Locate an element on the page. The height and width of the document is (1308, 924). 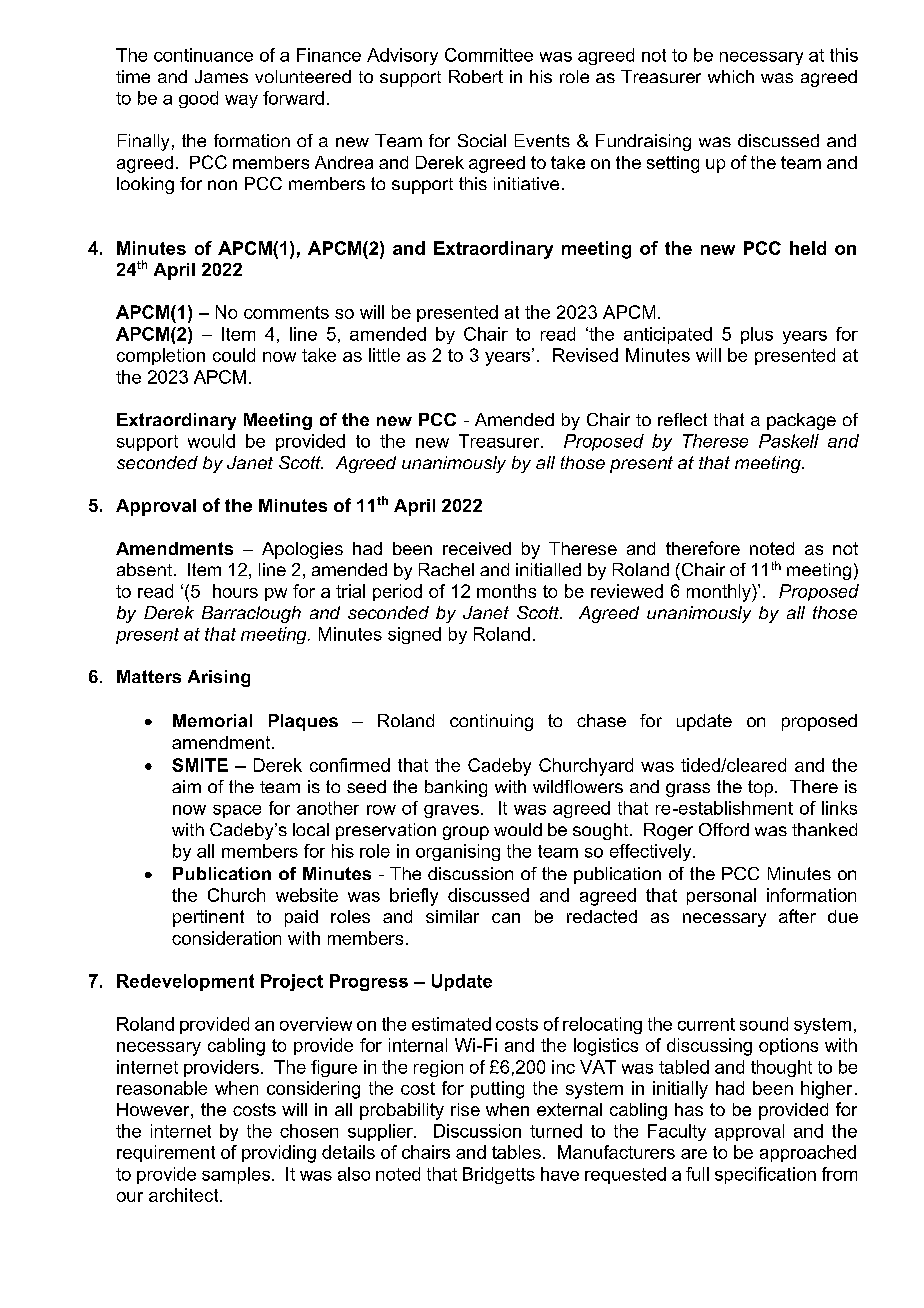
Robert is located at coordinates (476, 76).
